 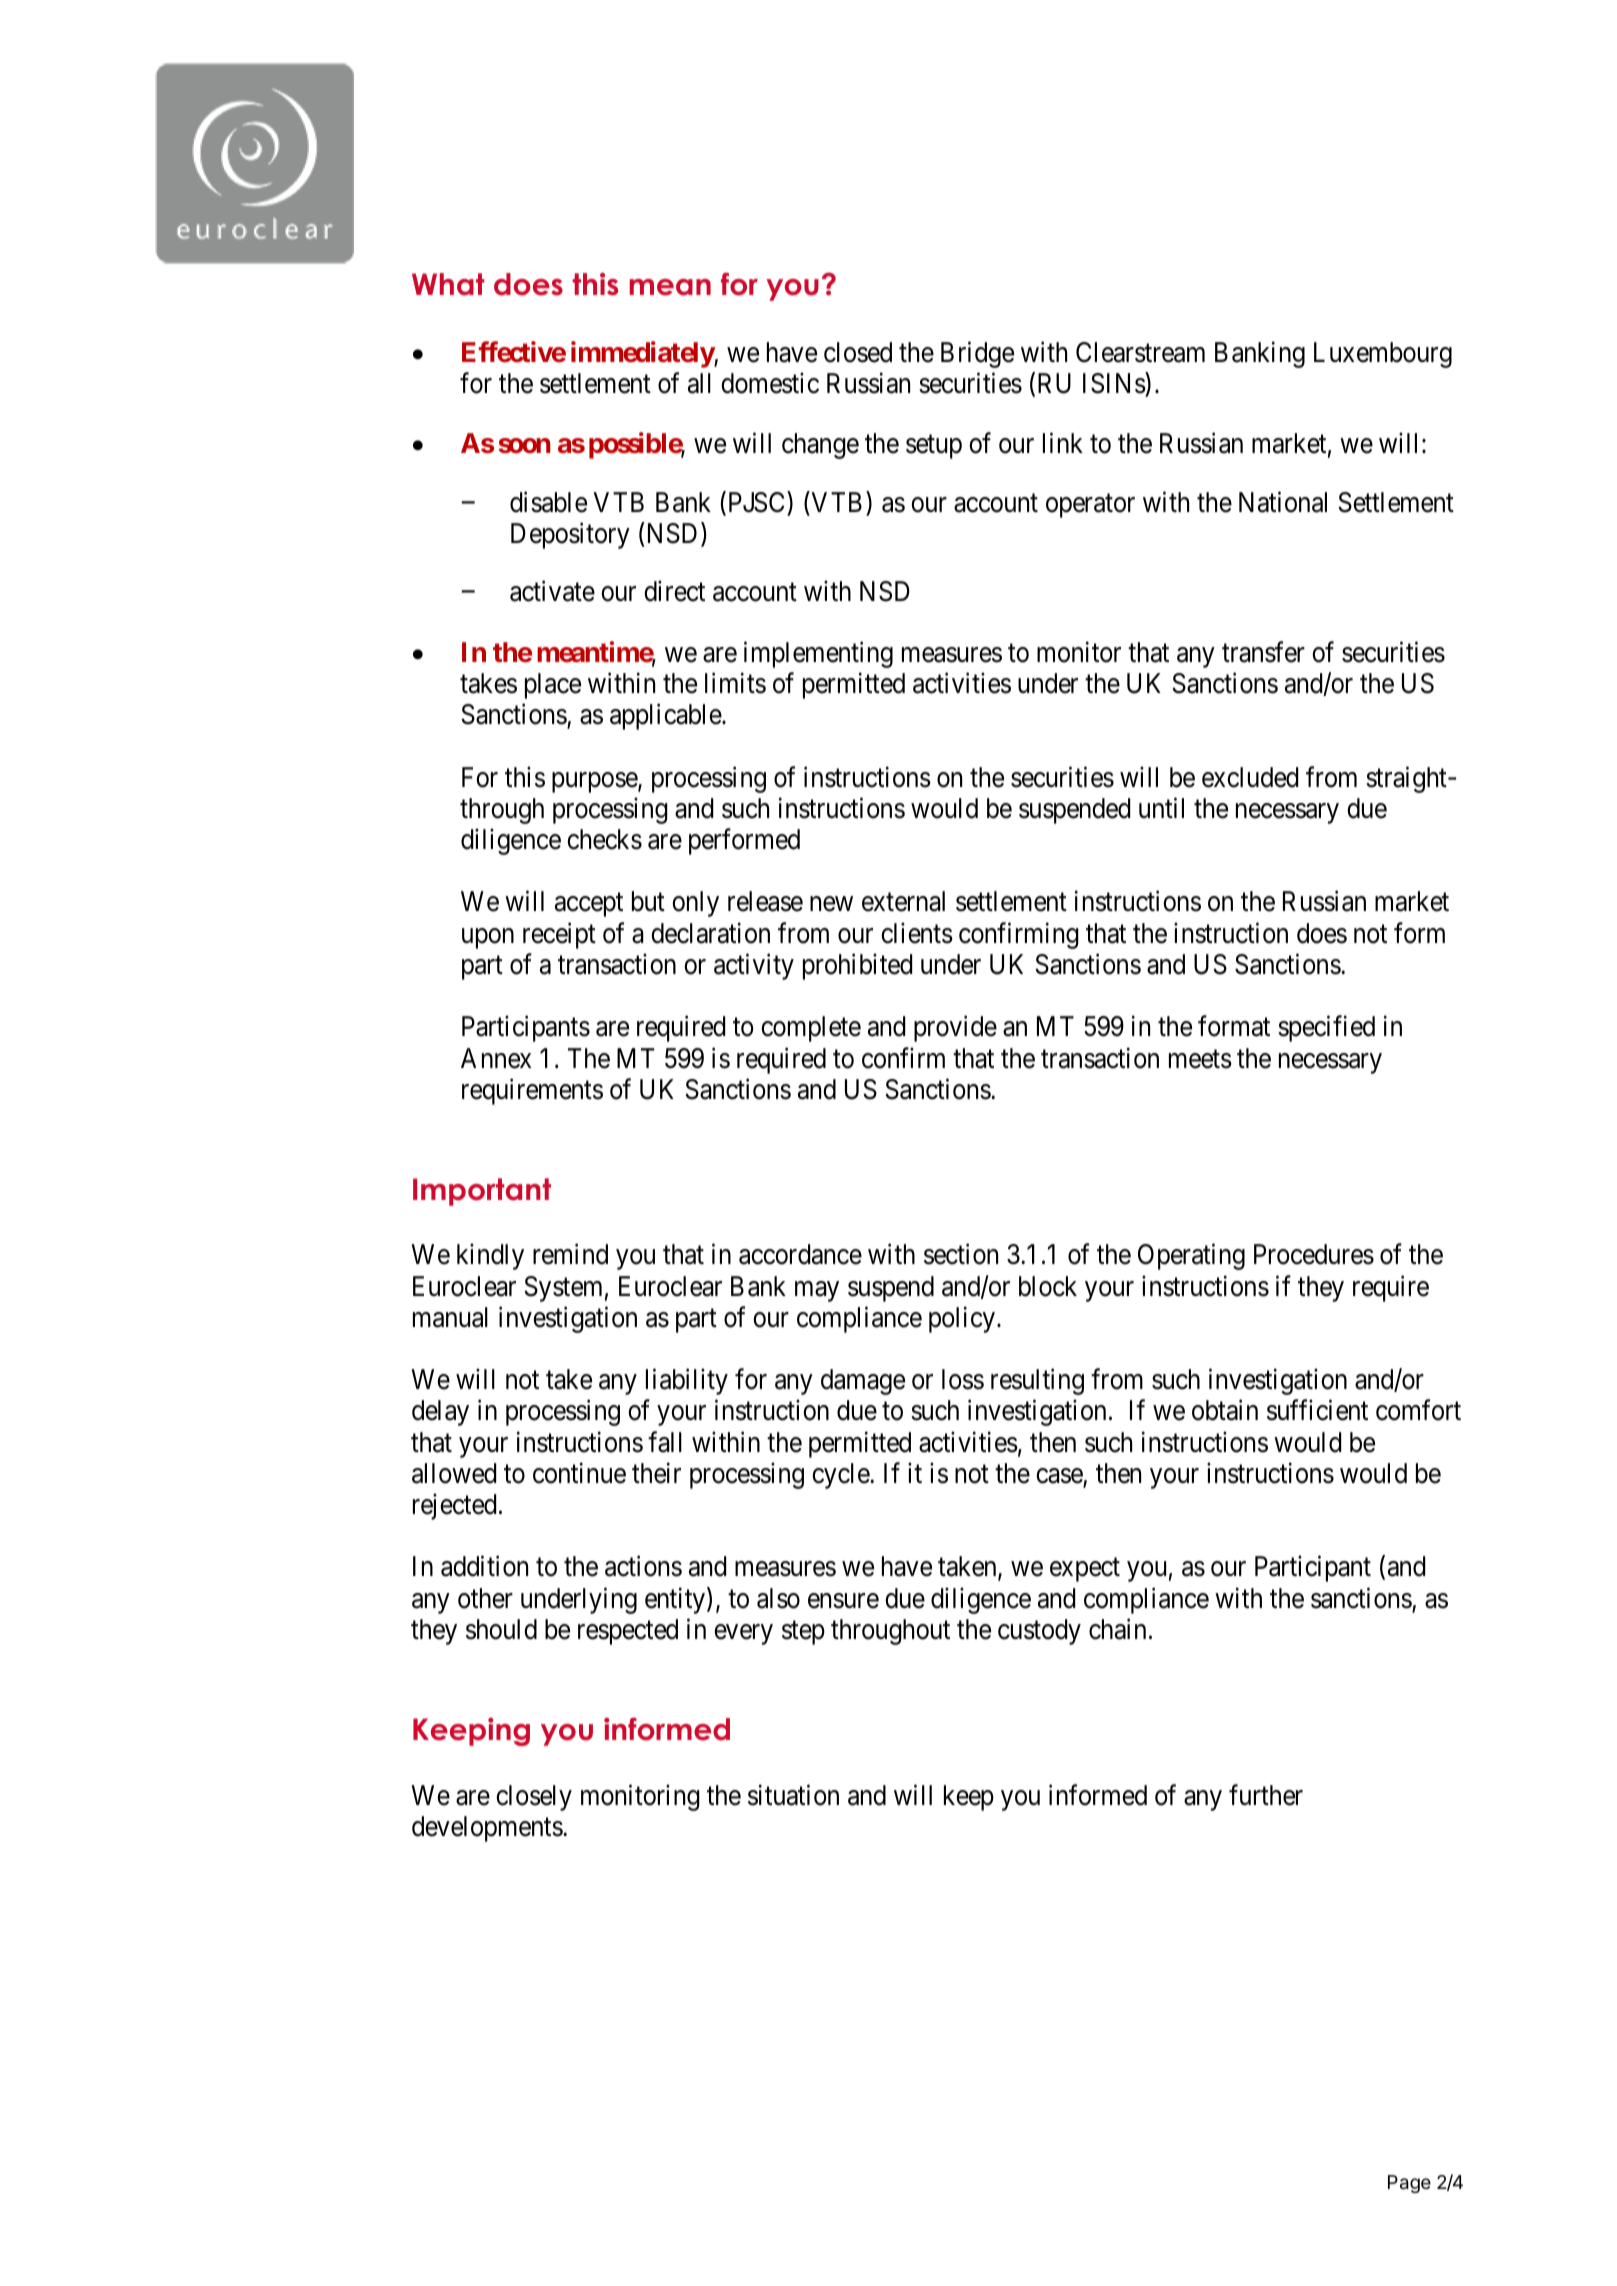 What do you see at coordinates (977, 354) in the screenshot?
I see `Bridge` at bounding box center [977, 354].
